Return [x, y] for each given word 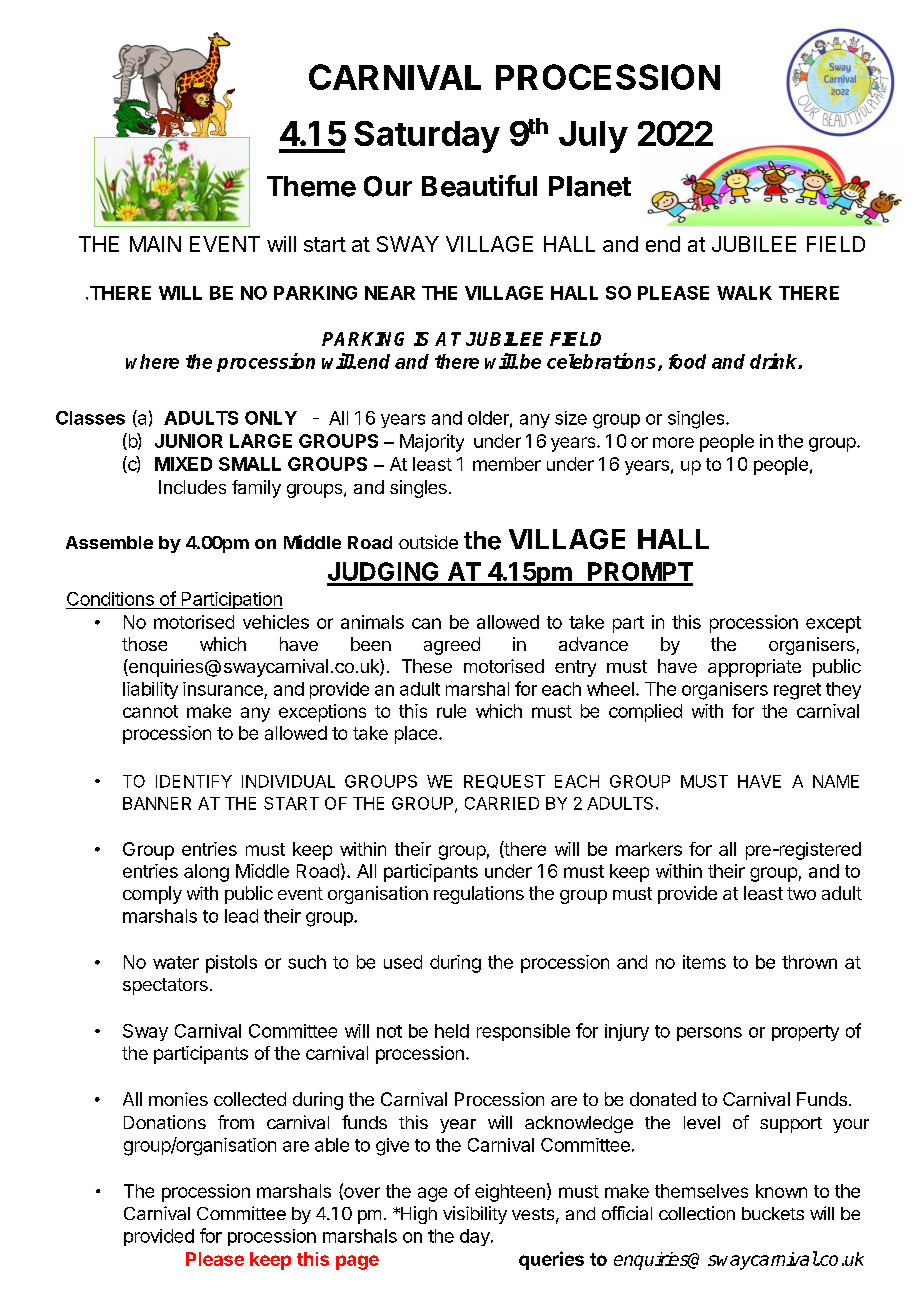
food [687, 361]
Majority [432, 443]
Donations [165, 1122]
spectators [165, 986]
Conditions [110, 599]
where [152, 361]
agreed [452, 646]
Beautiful [479, 186]
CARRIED [502, 803]
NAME [836, 781]
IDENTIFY [194, 781]
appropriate [754, 668]
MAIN [155, 244]
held [452, 1031]
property [805, 1033]
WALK [744, 293]
